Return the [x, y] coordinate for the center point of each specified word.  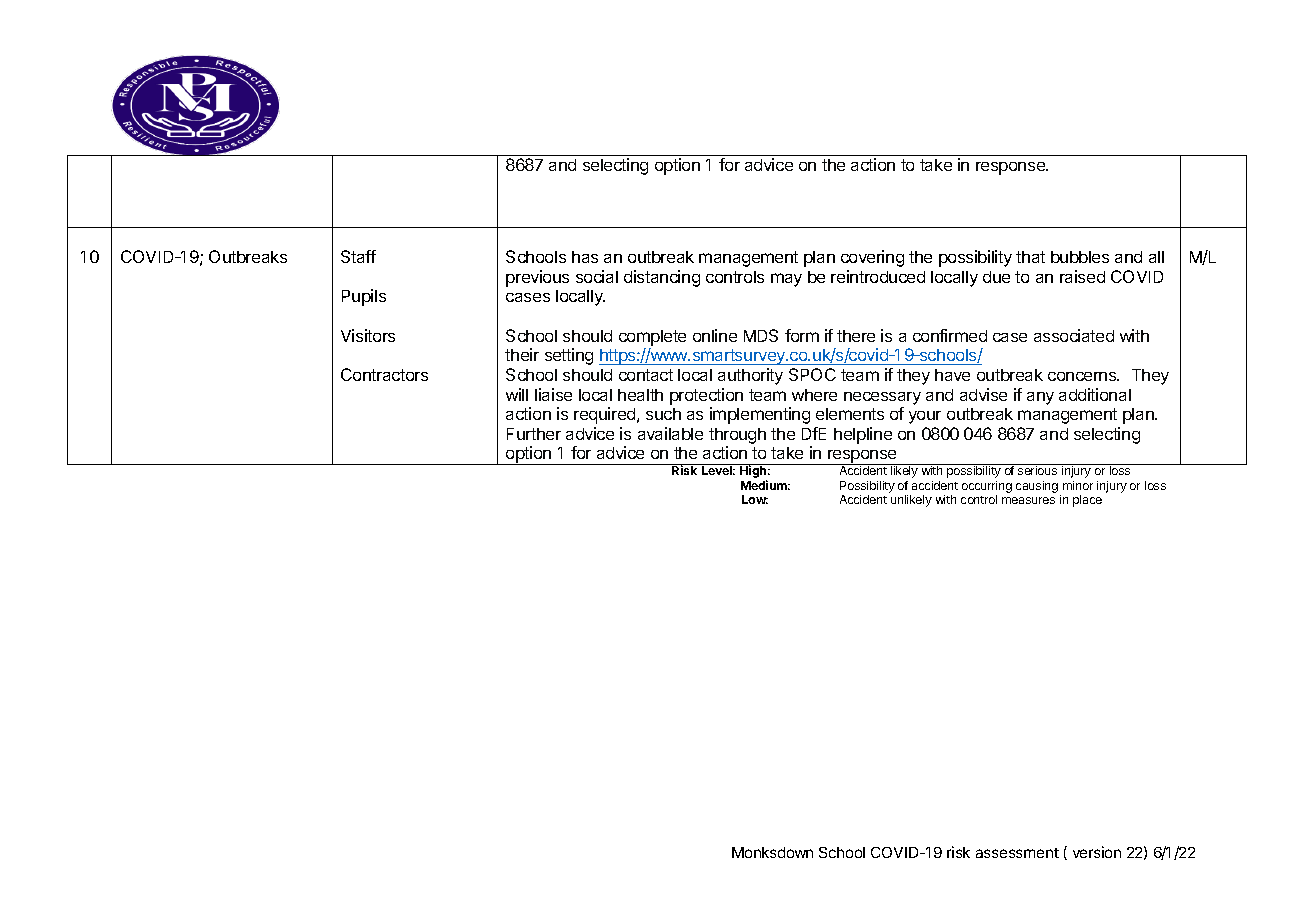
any [1040, 398]
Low [755, 499]
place [1087, 501]
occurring [987, 487]
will [517, 394]
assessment [1017, 853]
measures [1028, 500]
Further [534, 434]
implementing [760, 415]
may [786, 280]
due [996, 277]
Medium [765, 485]
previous [537, 278]
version [1097, 852]
